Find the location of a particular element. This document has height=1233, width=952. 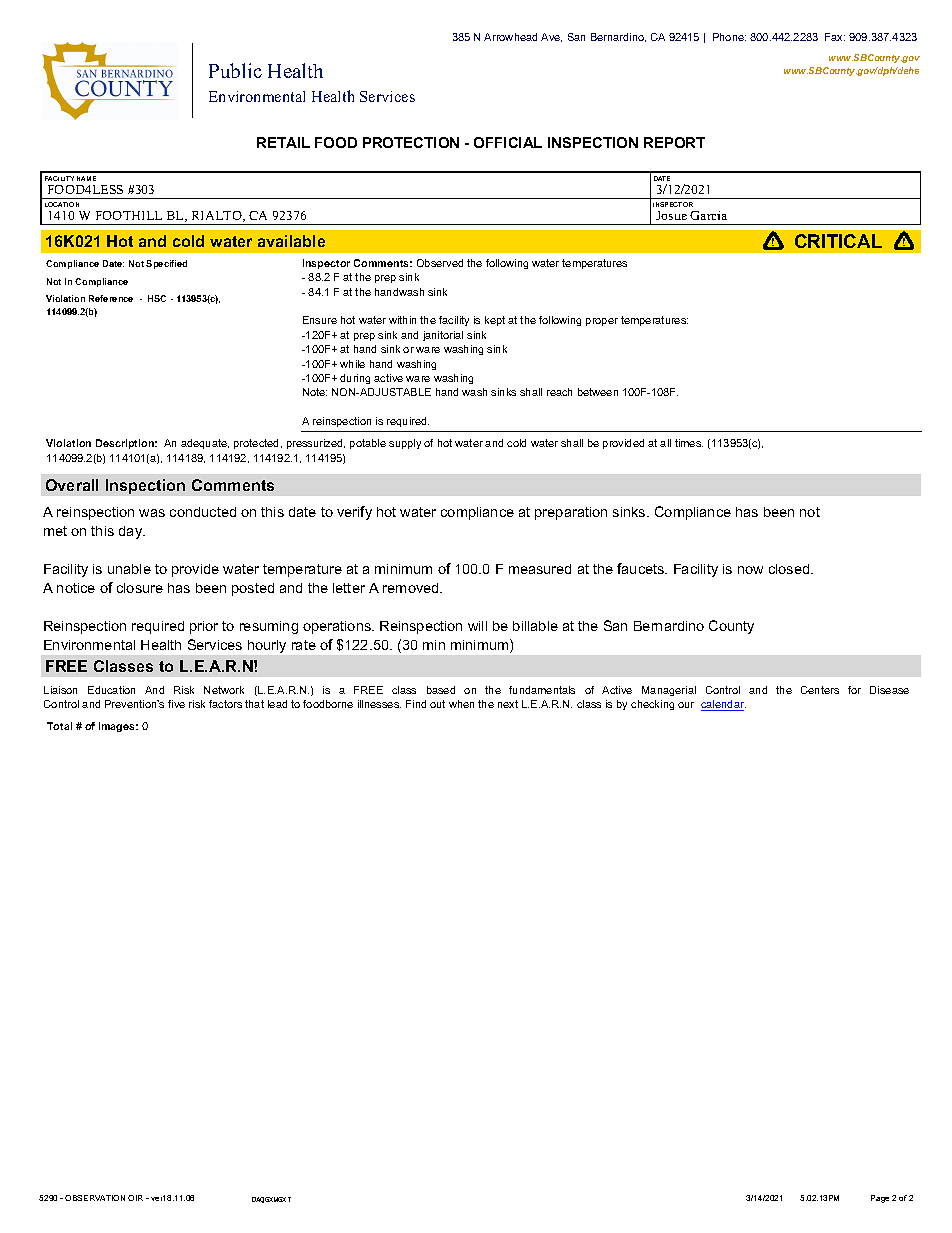

OBSERVATION is located at coordinates (95, 1198).
